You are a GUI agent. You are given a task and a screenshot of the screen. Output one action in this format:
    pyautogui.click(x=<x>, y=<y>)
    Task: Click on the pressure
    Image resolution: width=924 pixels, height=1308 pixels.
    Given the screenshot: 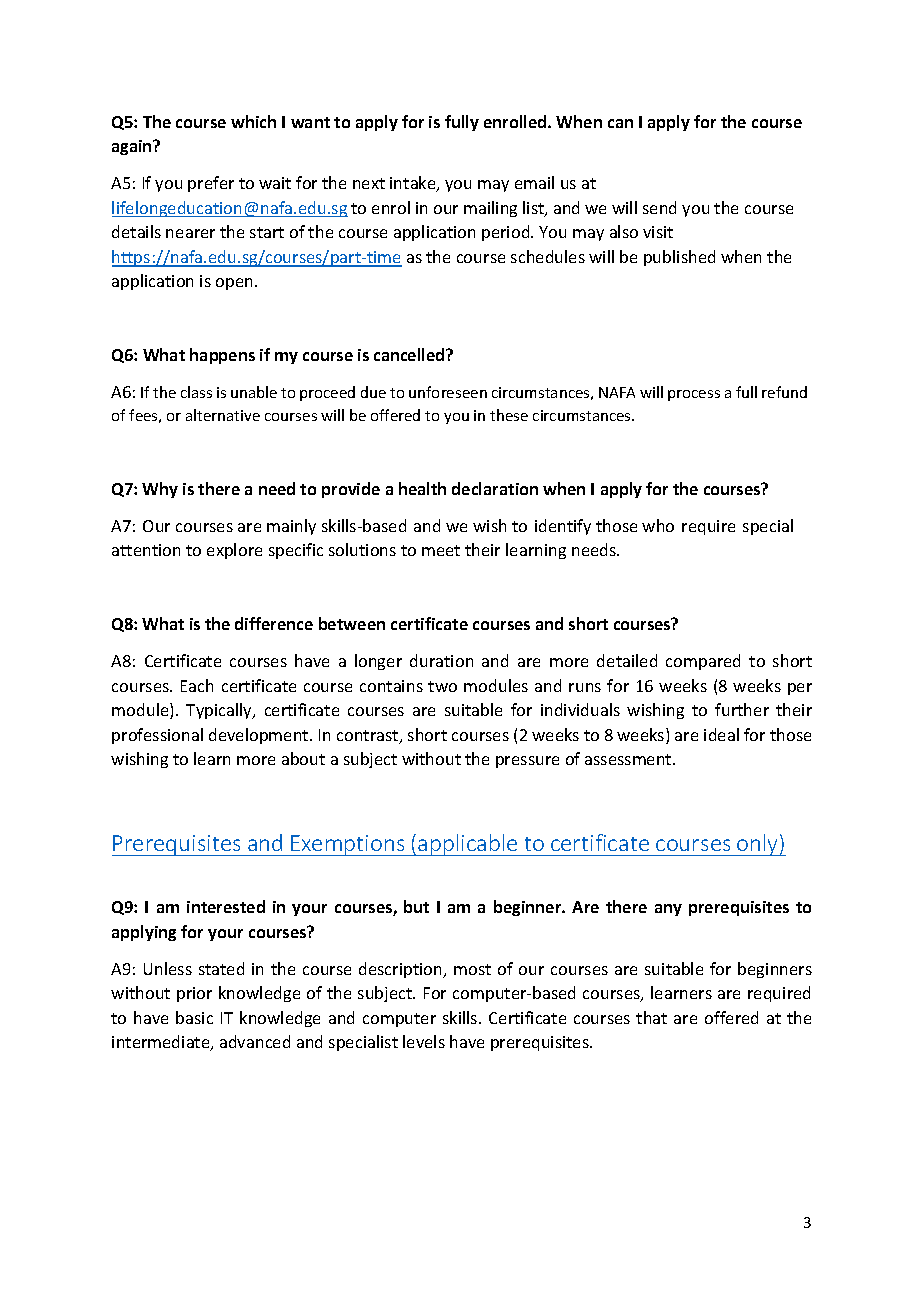 What is the action you would take?
    pyautogui.click(x=527, y=762)
